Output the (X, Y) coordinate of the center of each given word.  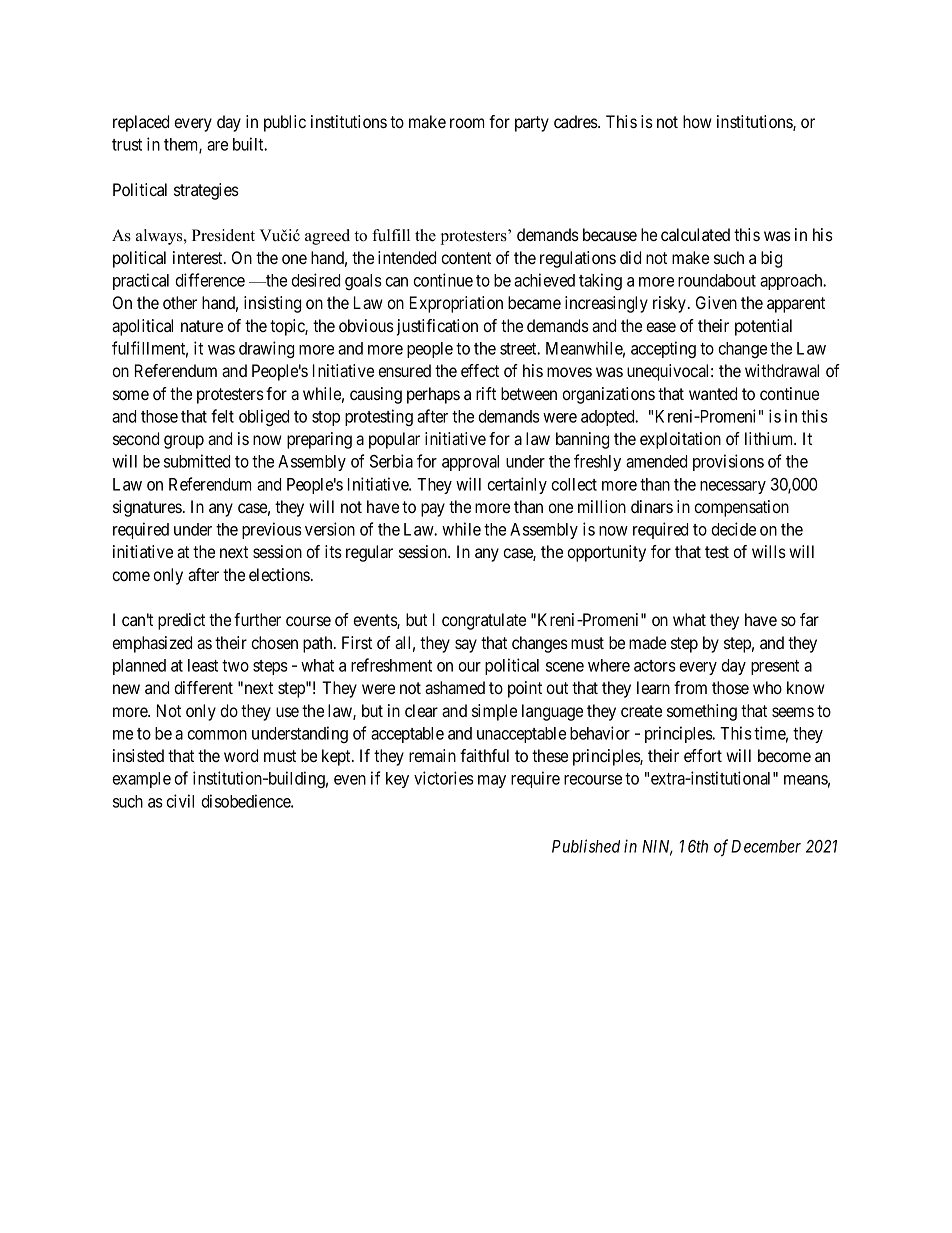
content (466, 258)
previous (272, 530)
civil (180, 801)
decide (733, 529)
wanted (713, 393)
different (203, 687)
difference (210, 280)
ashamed (455, 687)
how (697, 121)
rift (486, 393)
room (467, 123)
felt (222, 416)
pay (433, 510)
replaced (141, 123)
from (690, 687)
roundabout (717, 280)
